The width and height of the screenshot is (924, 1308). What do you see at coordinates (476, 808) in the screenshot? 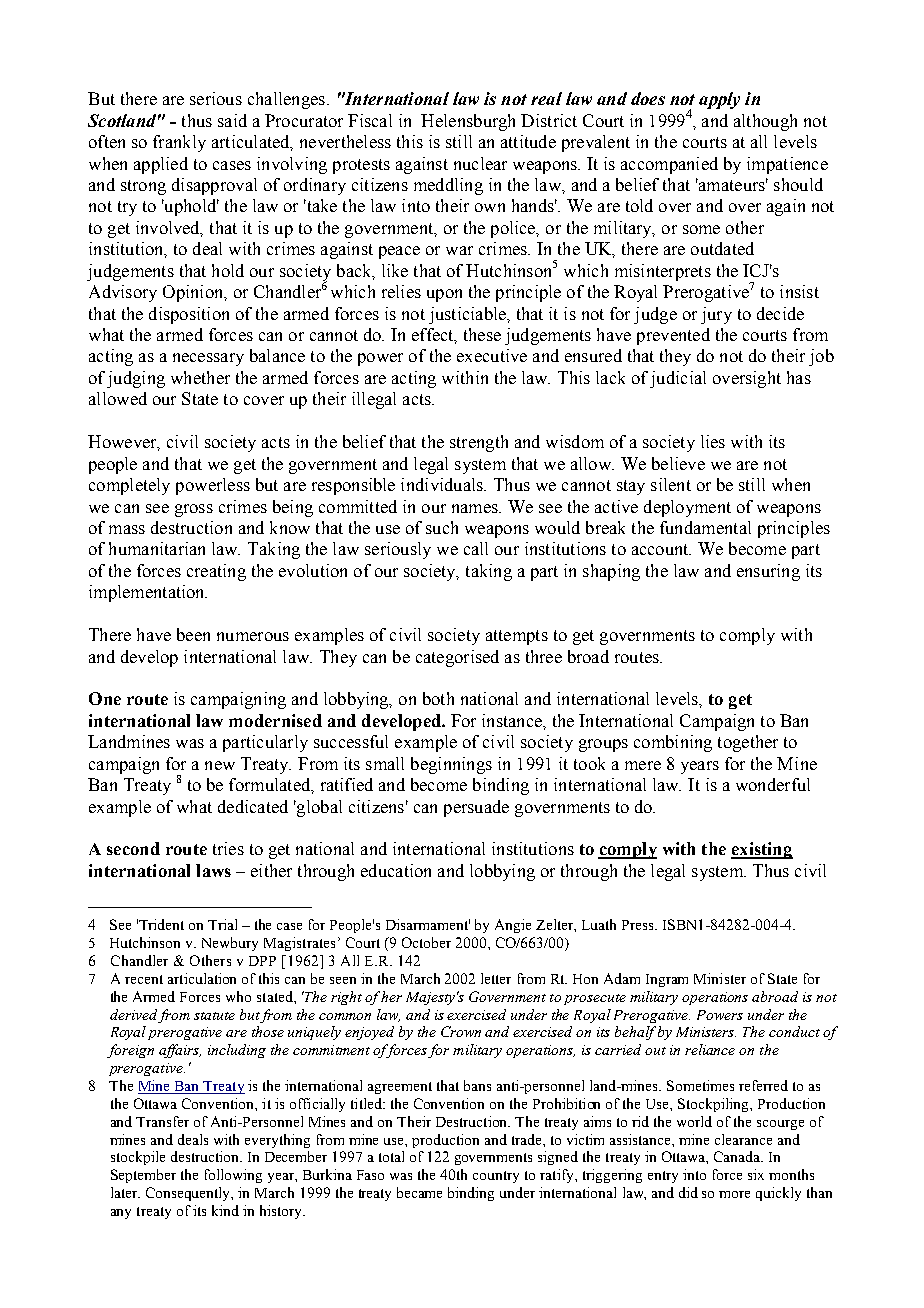
I see `persuade` at bounding box center [476, 808].
